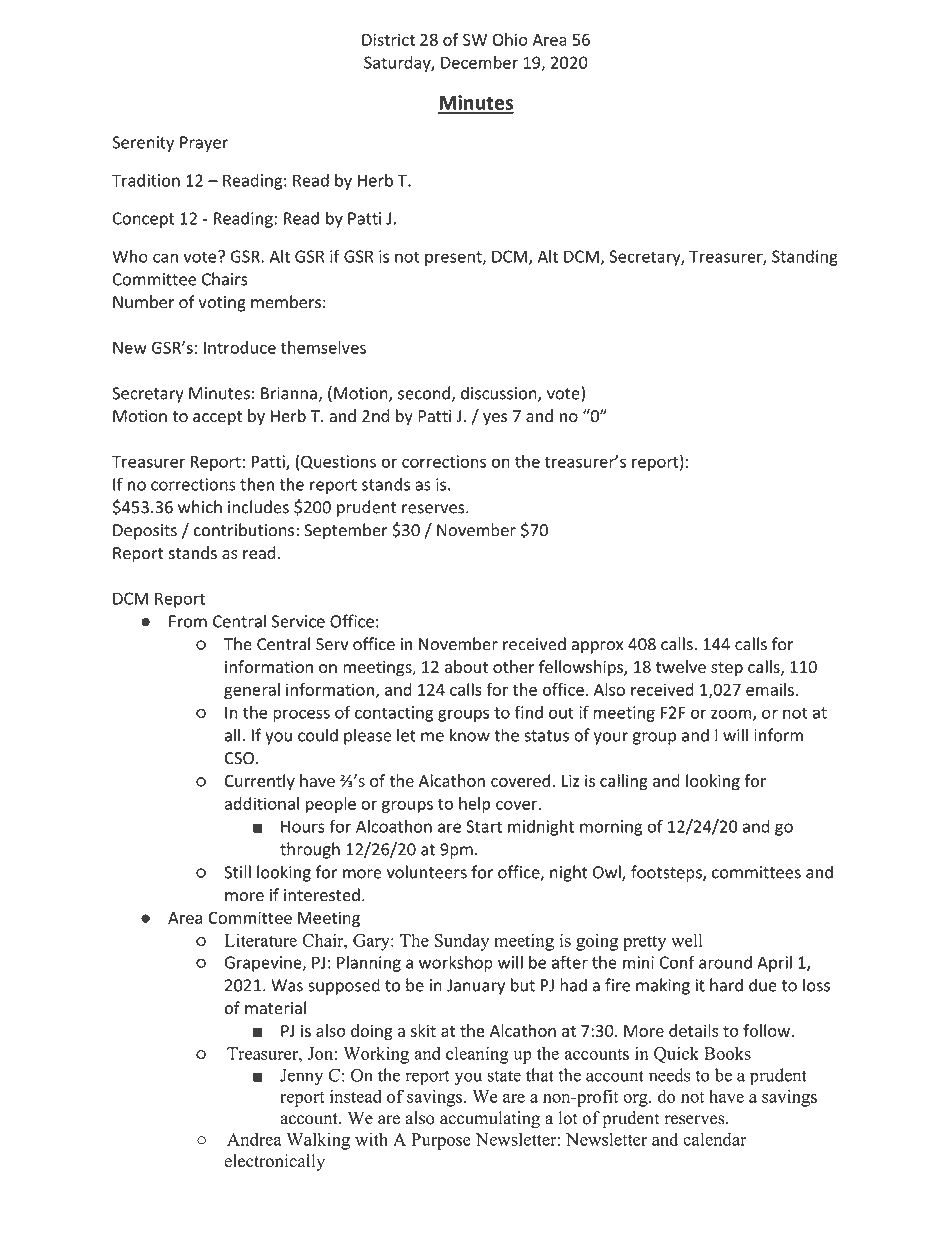 This image has height=1233, width=952. Describe the element at coordinates (732, 715) in the image. I see `zoom` at that location.
